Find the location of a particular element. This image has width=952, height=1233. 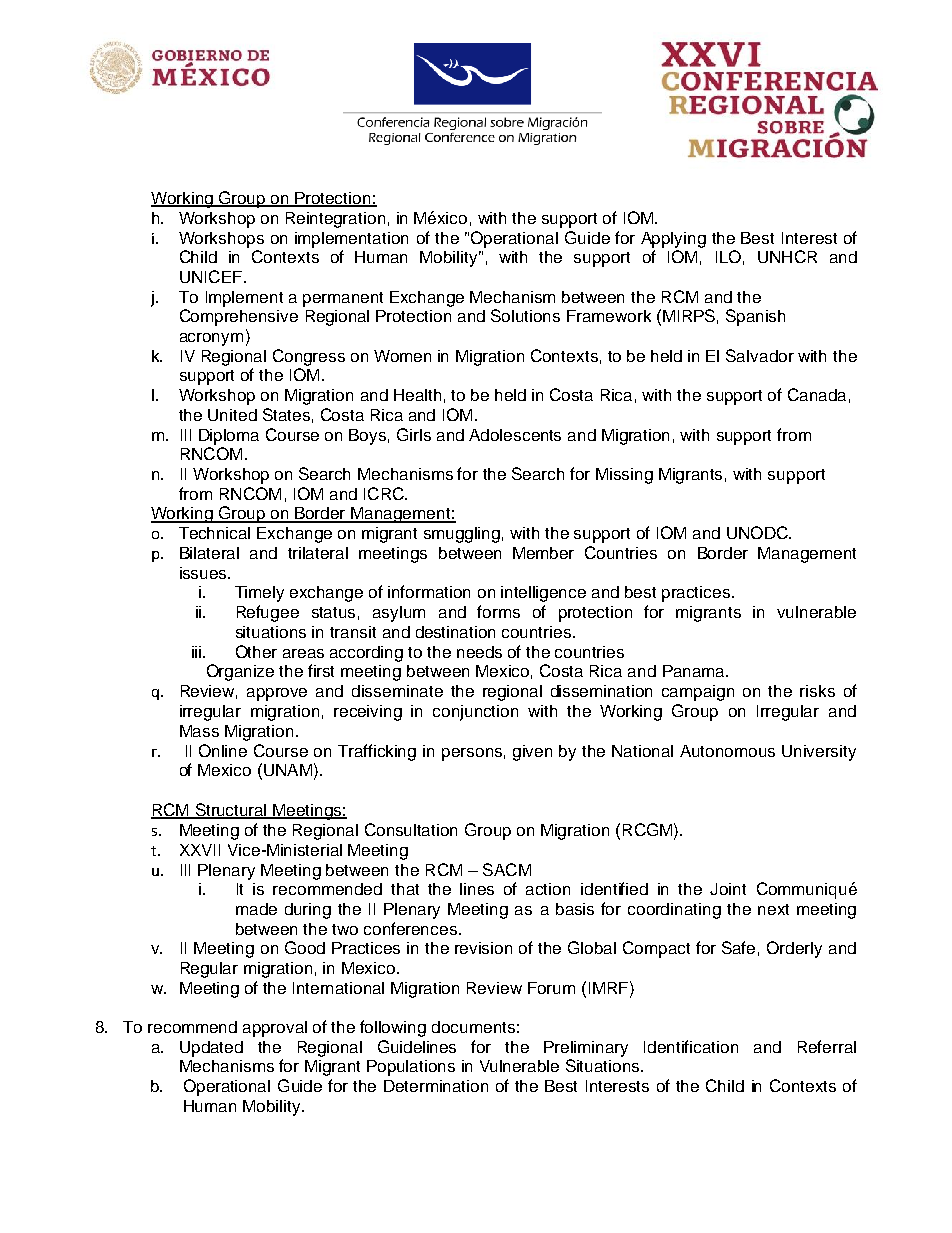

Reintegration is located at coordinates (335, 220).
